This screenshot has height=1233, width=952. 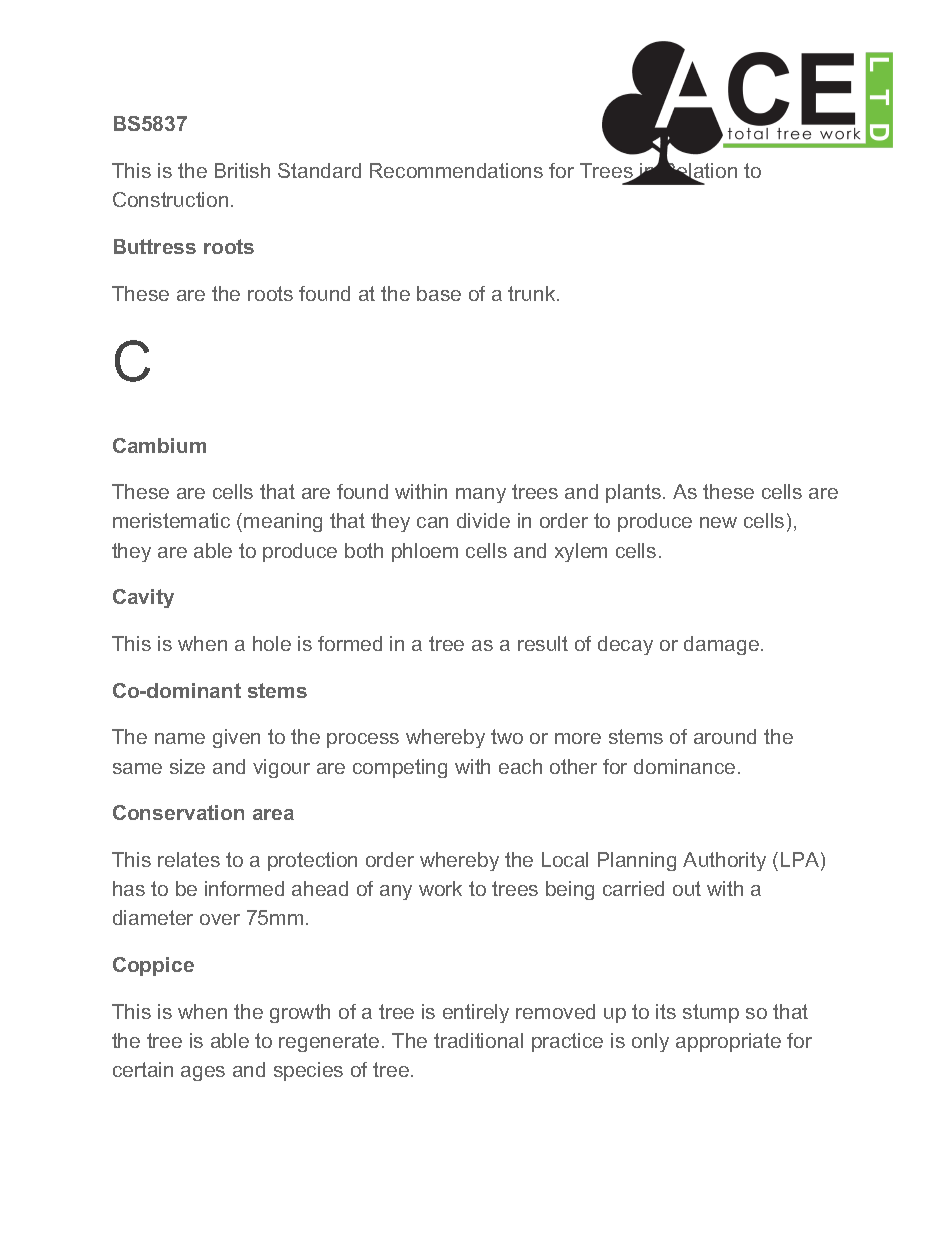 I want to click on Recommendations, so click(x=456, y=170).
